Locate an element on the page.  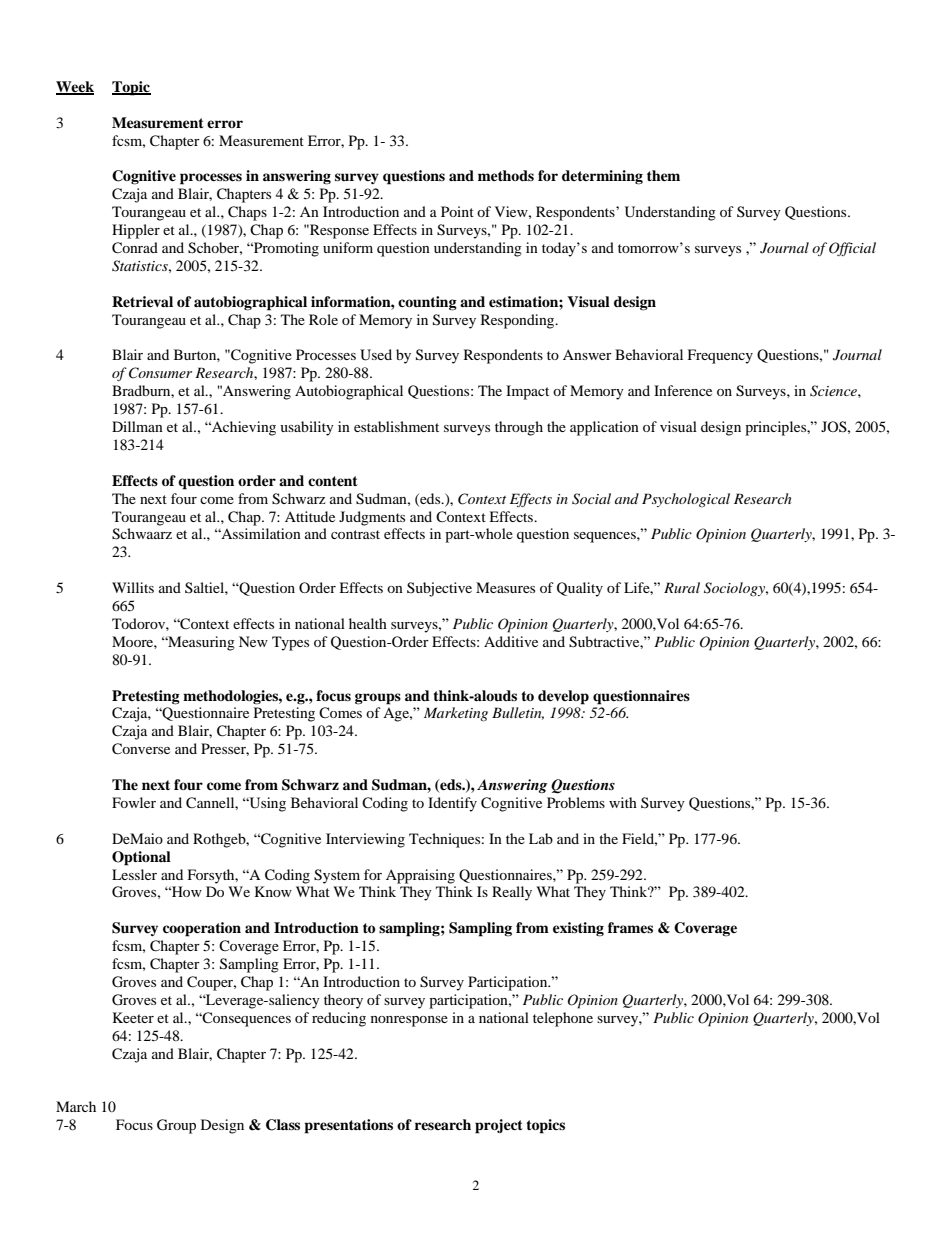
methods is located at coordinates (506, 175).
